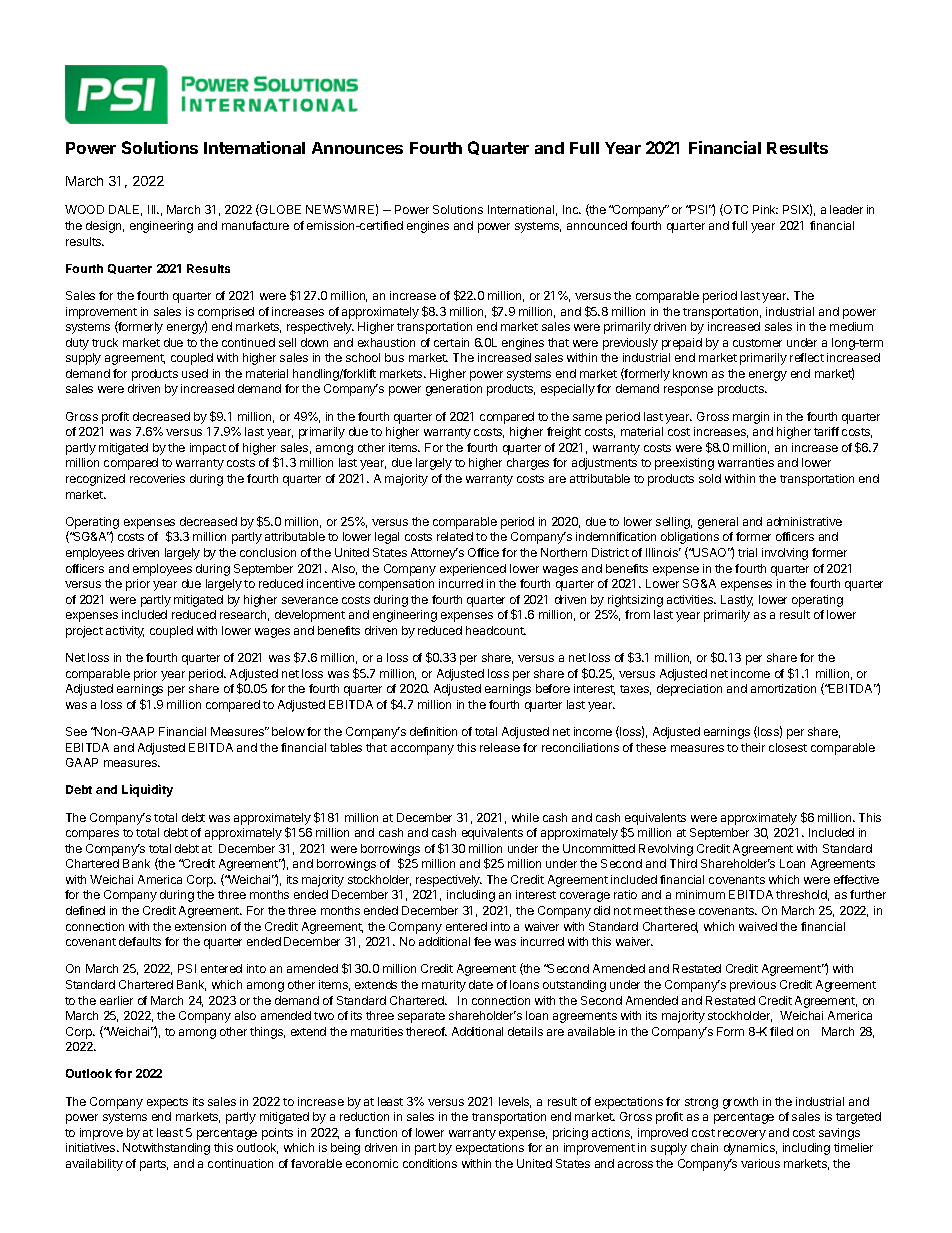 The height and width of the page is (1233, 952). What do you see at coordinates (765, 209) in the page?
I see `Pink` at bounding box center [765, 209].
